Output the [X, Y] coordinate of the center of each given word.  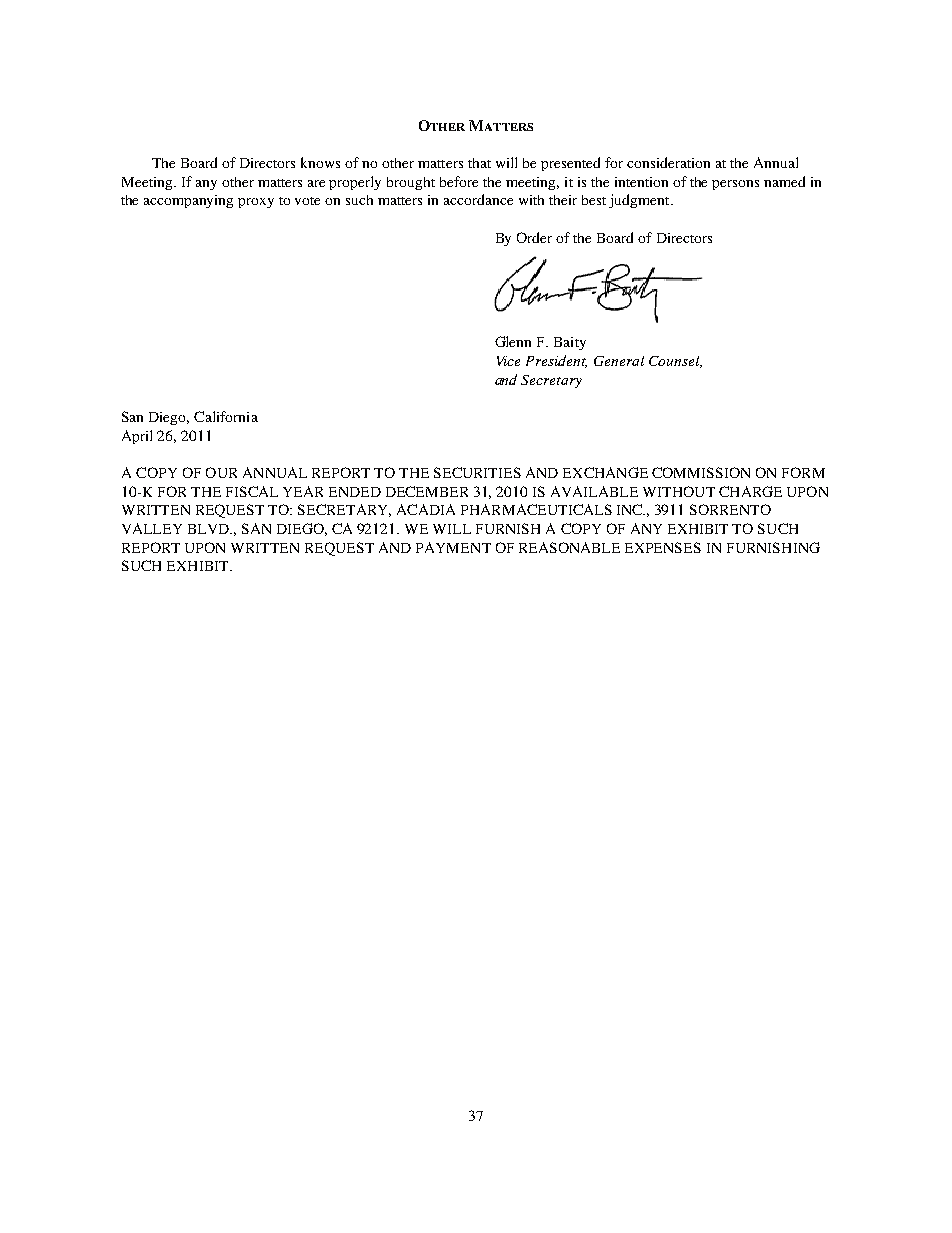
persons [735, 185]
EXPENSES [663, 547]
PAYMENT [453, 547]
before [459, 181]
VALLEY [152, 528]
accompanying [188, 201]
